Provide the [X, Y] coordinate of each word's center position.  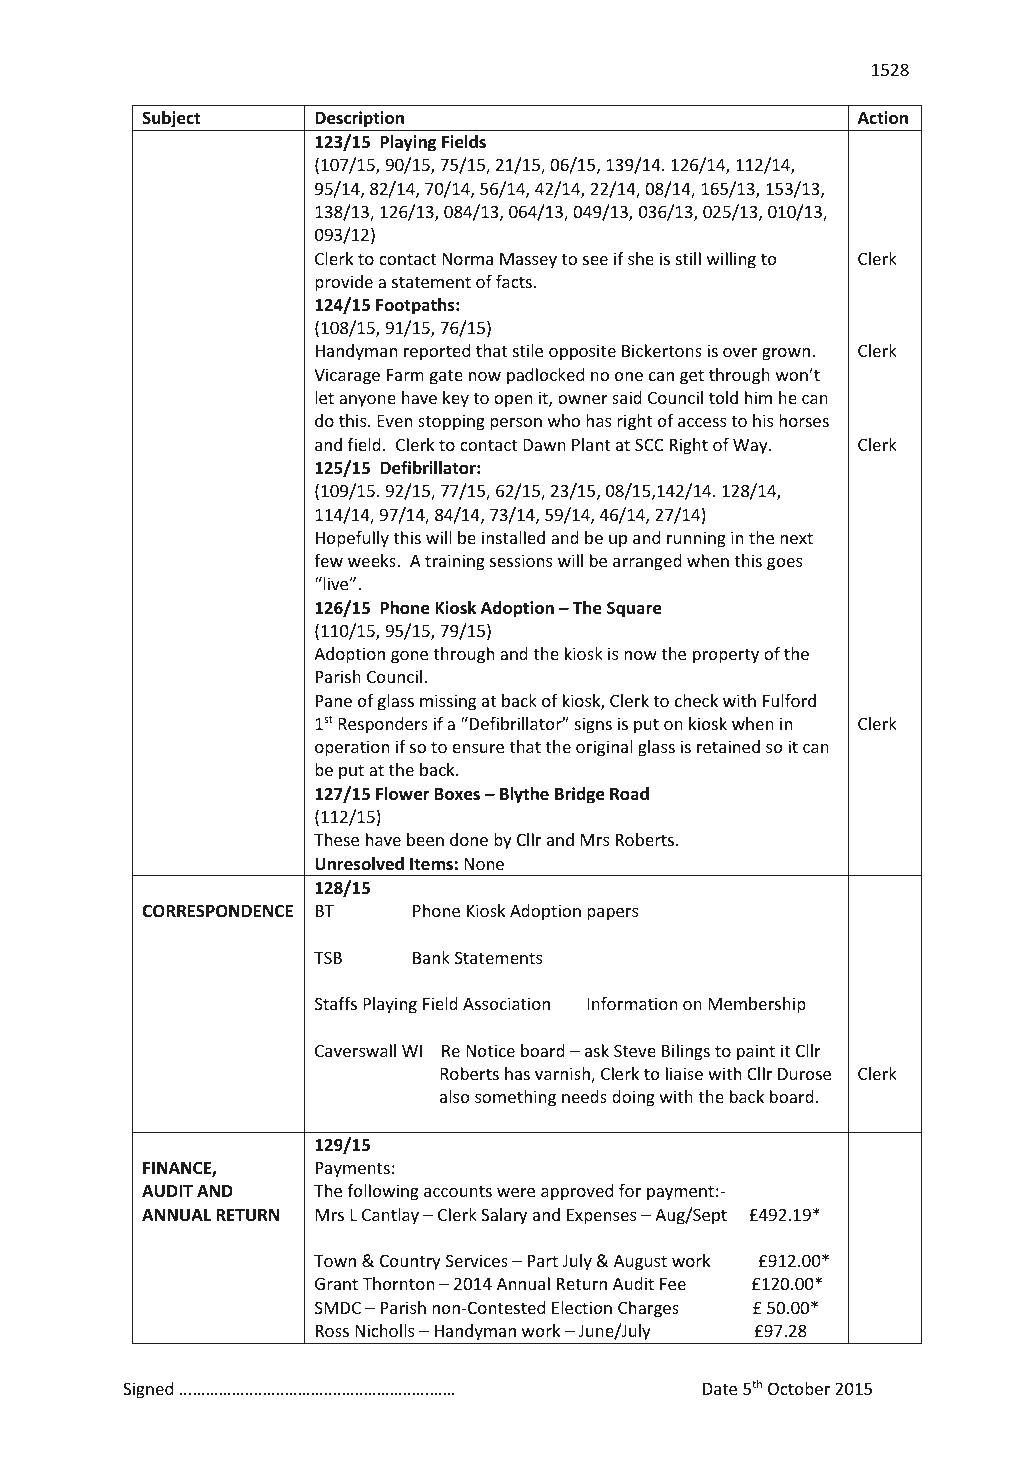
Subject [171, 119]
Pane [334, 701]
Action [883, 118]
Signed [148, 1390]
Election [582, 1307]
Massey [528, 261]
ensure [478, 748]
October [799, 1388]
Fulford [789, 700]
